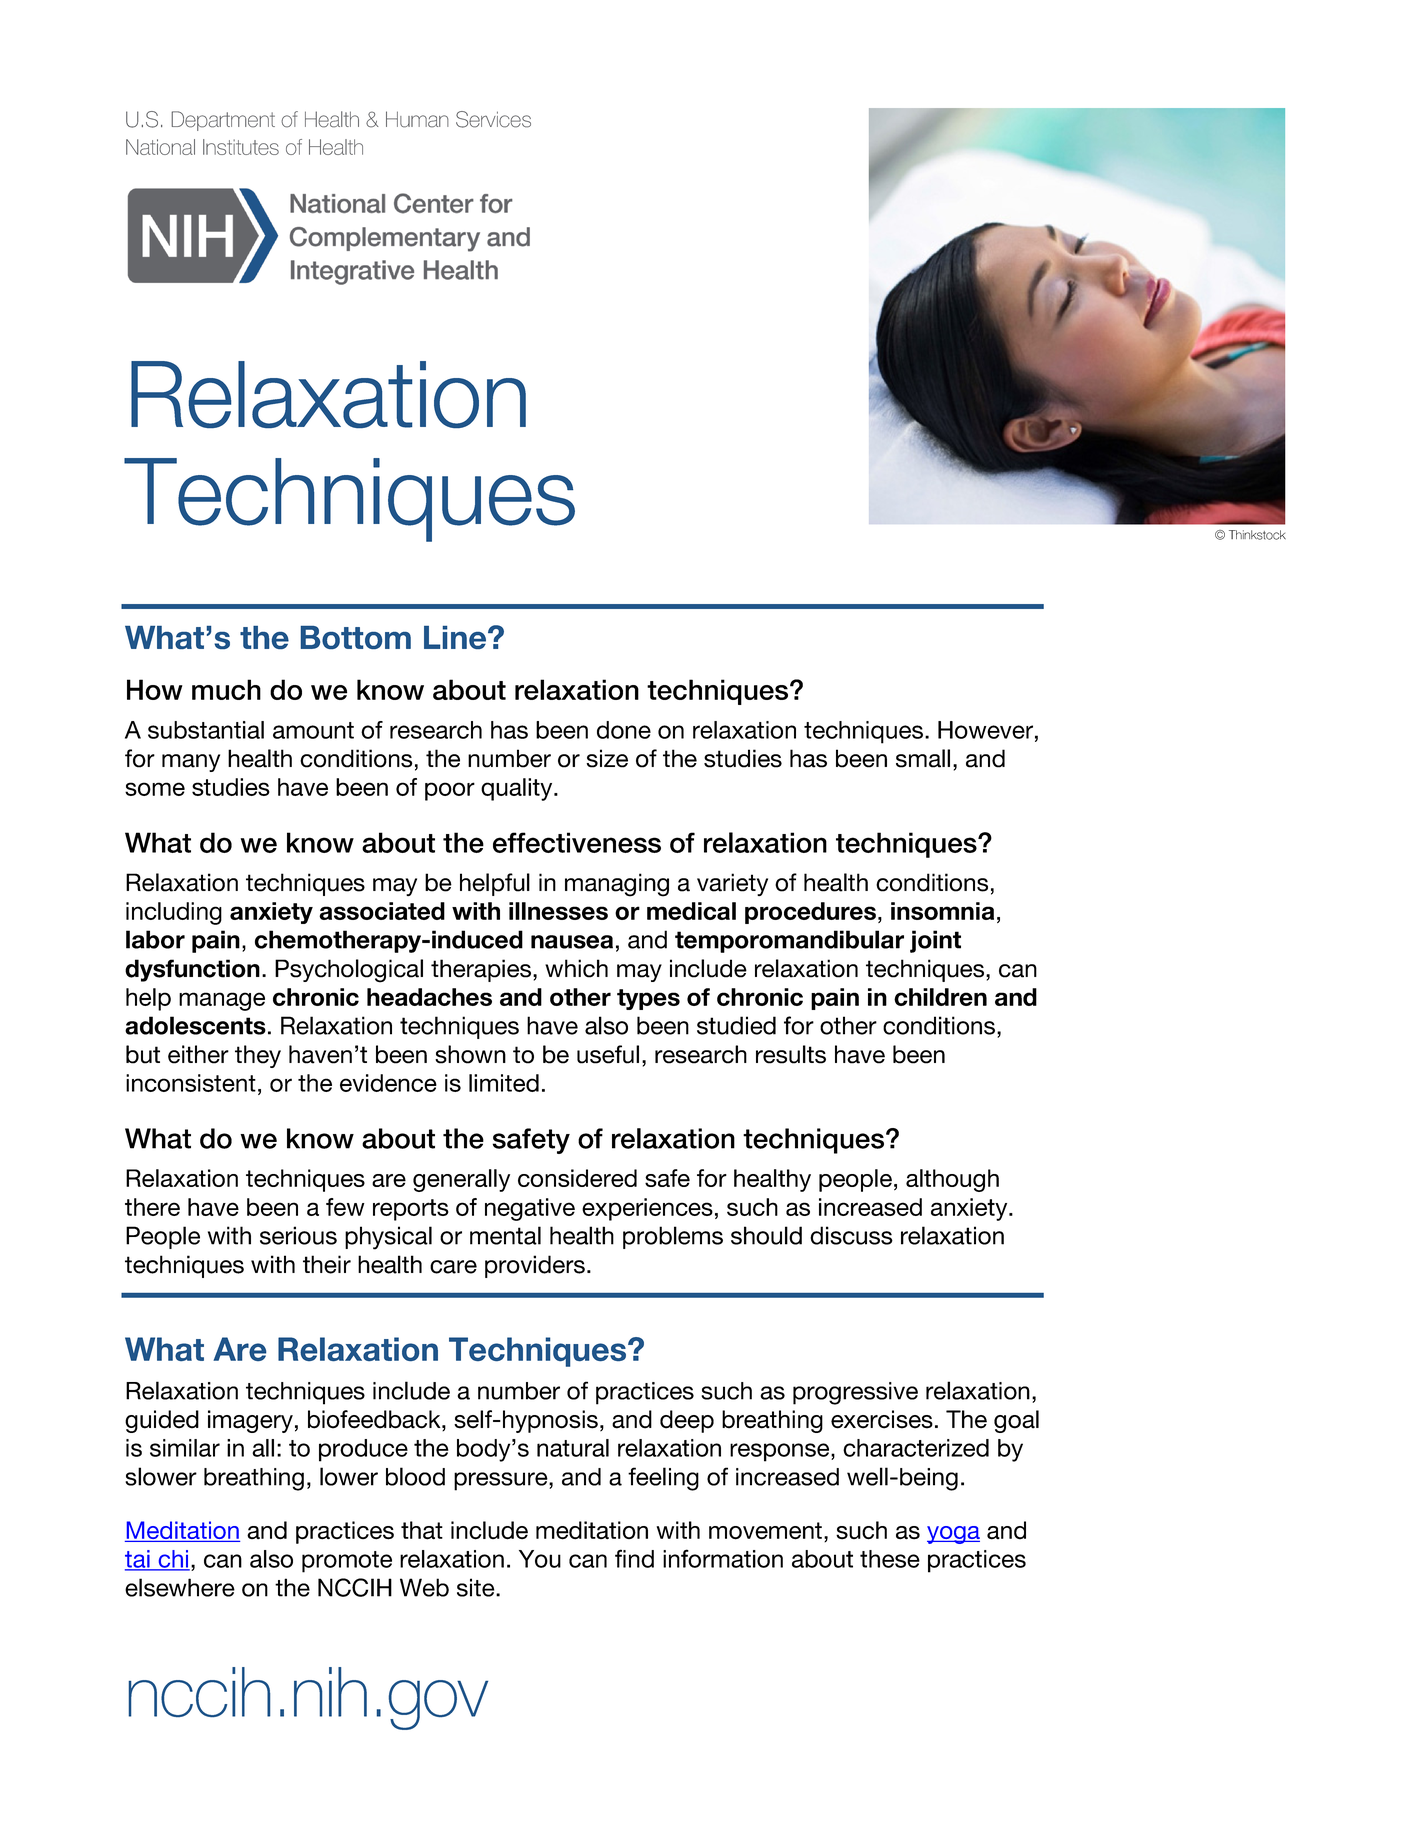 The height and width of the document is (1831, 1415). Describe the element at coordinates (356, 637) in the document. I see `Bottom` at that location.
